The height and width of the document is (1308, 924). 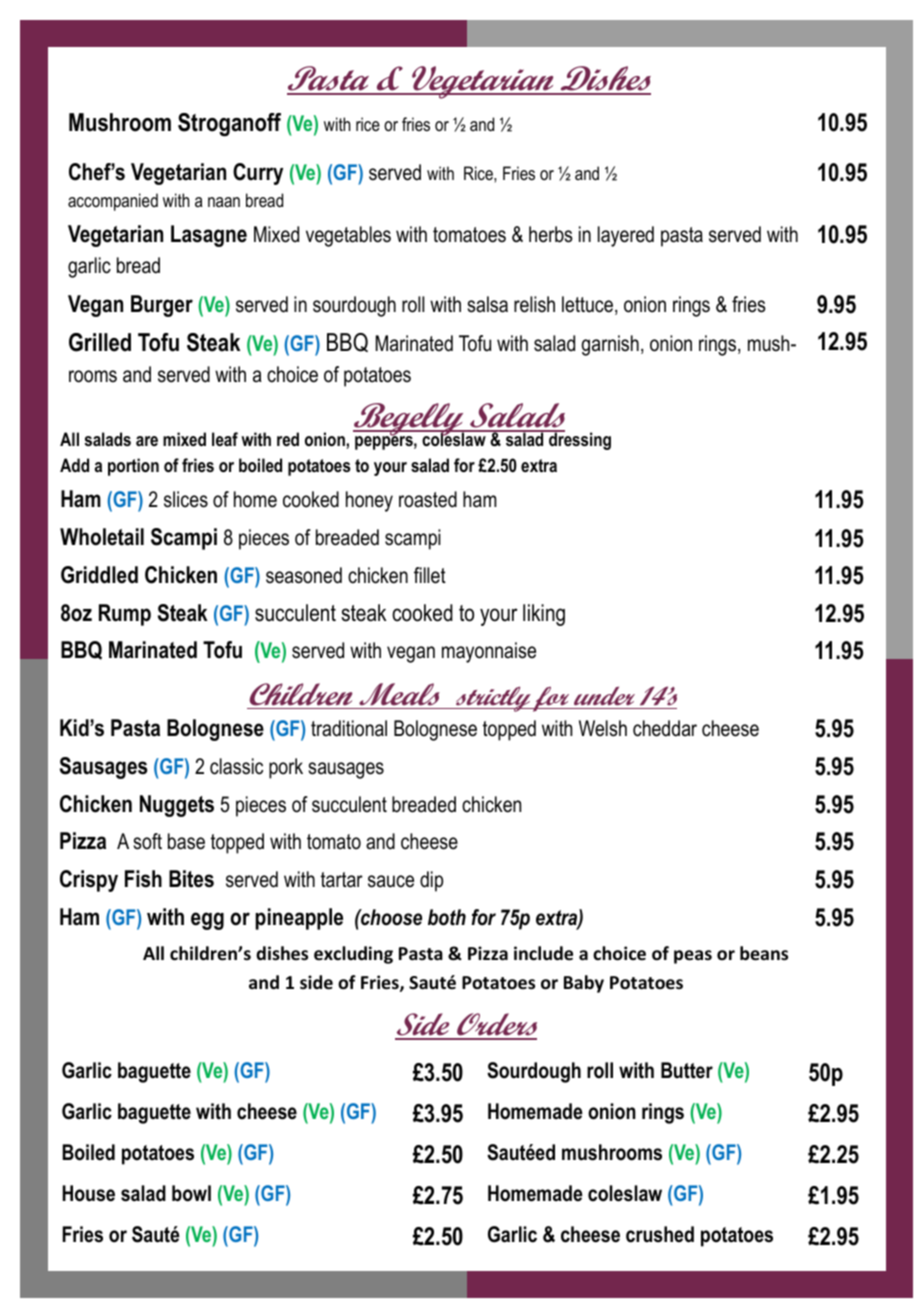 I want to click on layered, so click(x=626, y=236).
